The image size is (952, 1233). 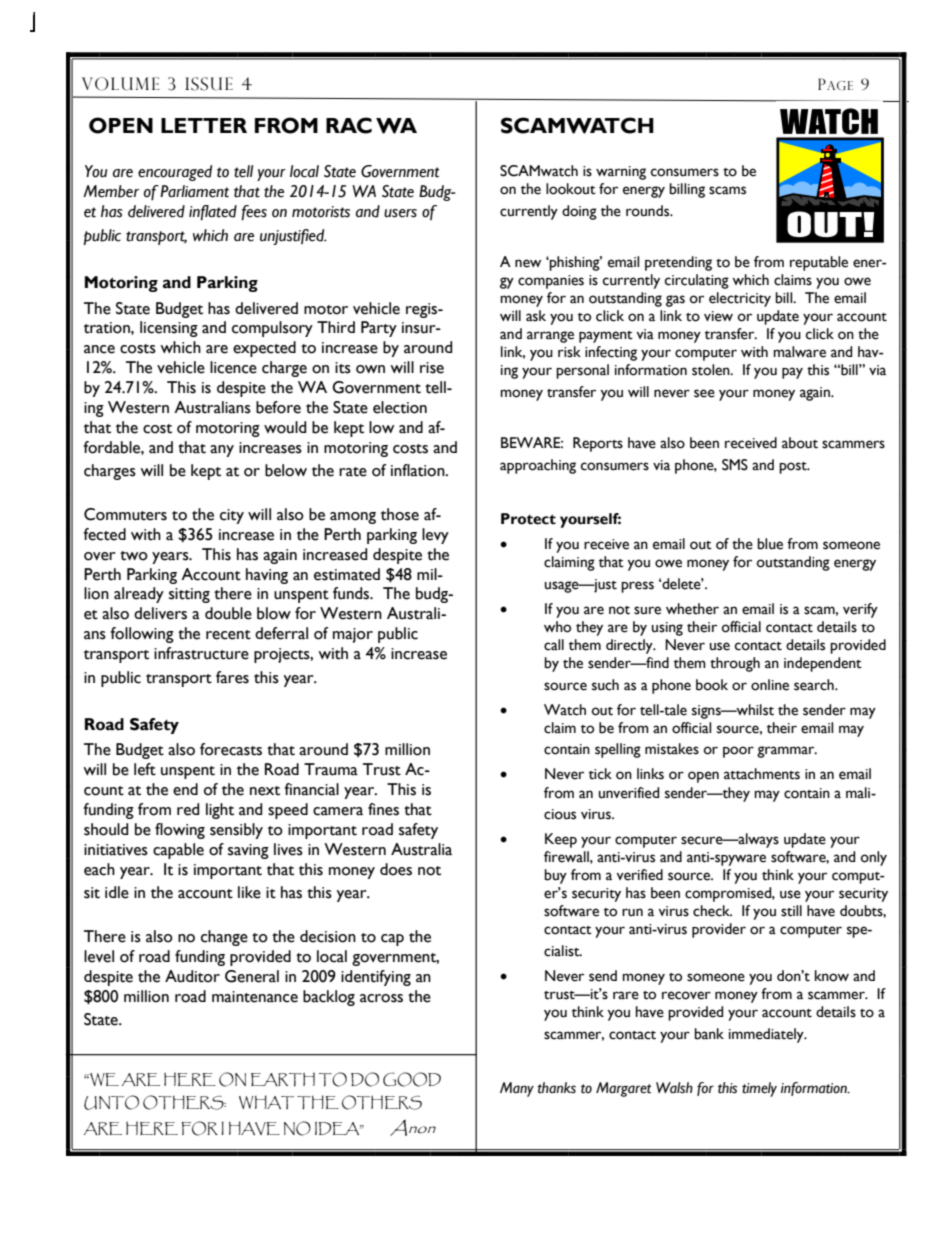 I want to click on who, so click(x=557, y=627).
